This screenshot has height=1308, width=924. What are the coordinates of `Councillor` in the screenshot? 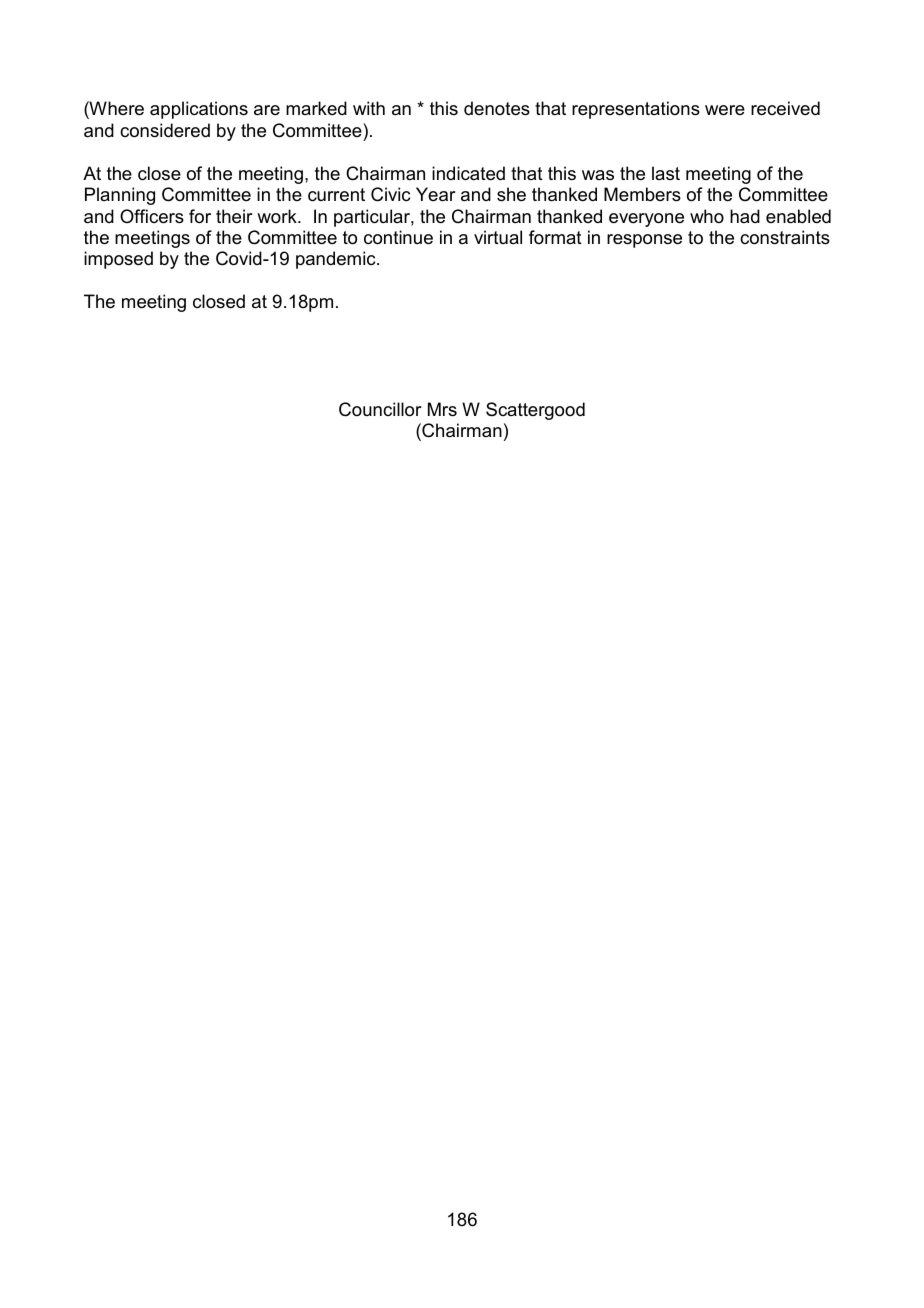 It's located at (380, 409).
